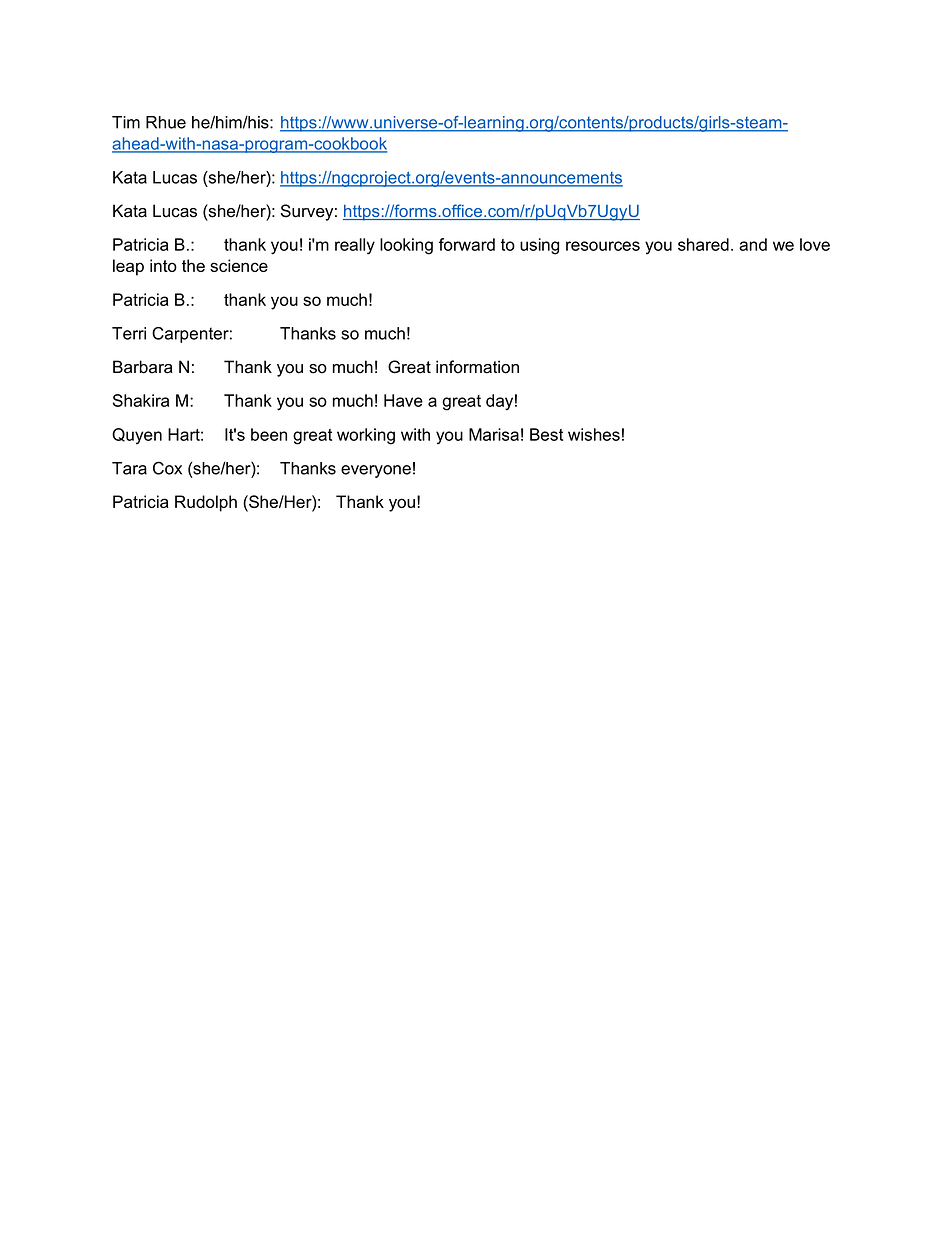 The width and height of the screenshot is (952, 1233). I want to click on forward, so click(467, 244).
